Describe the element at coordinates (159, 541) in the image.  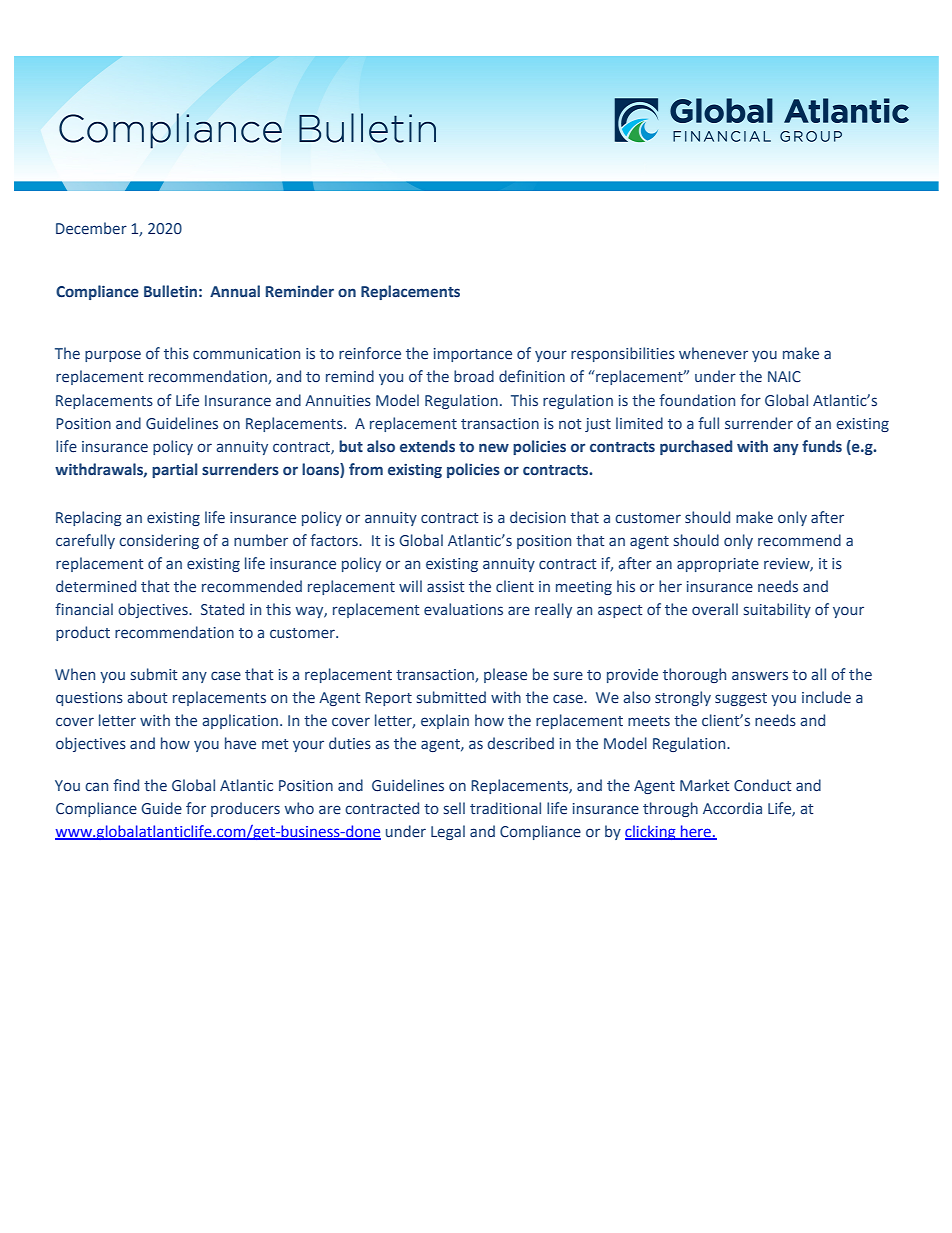
I see `considering` at that location.
